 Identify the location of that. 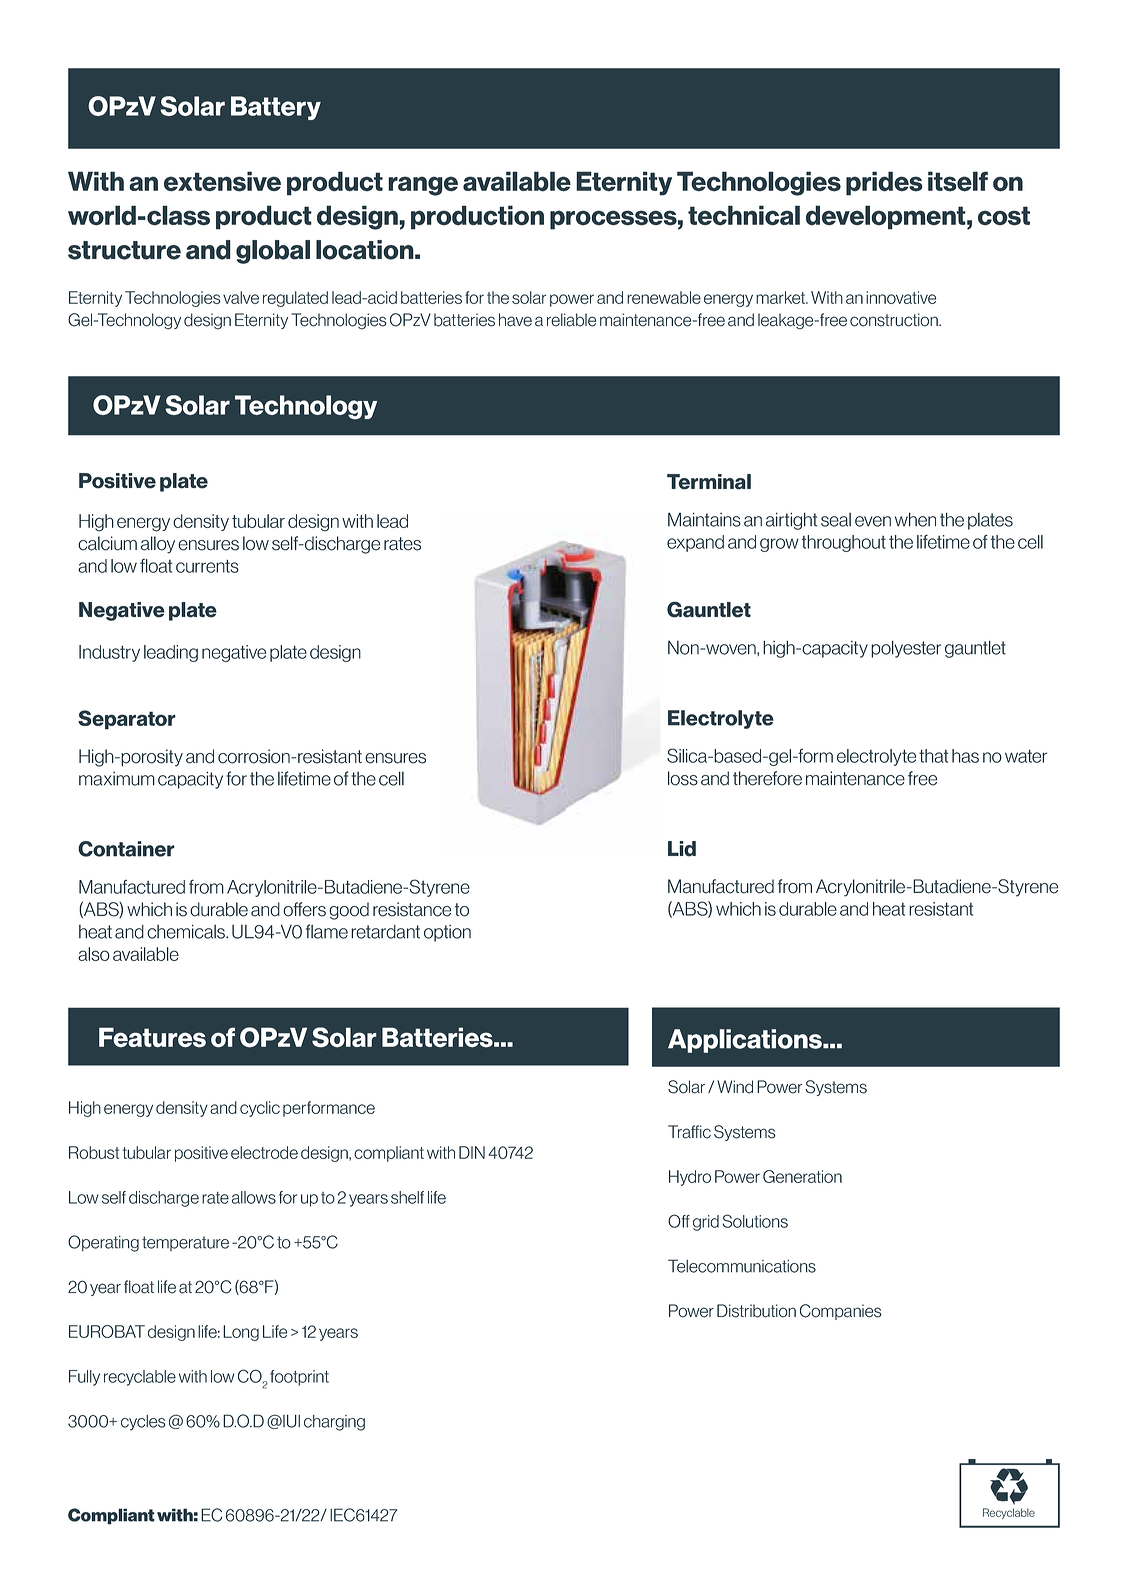
(933, 756).
